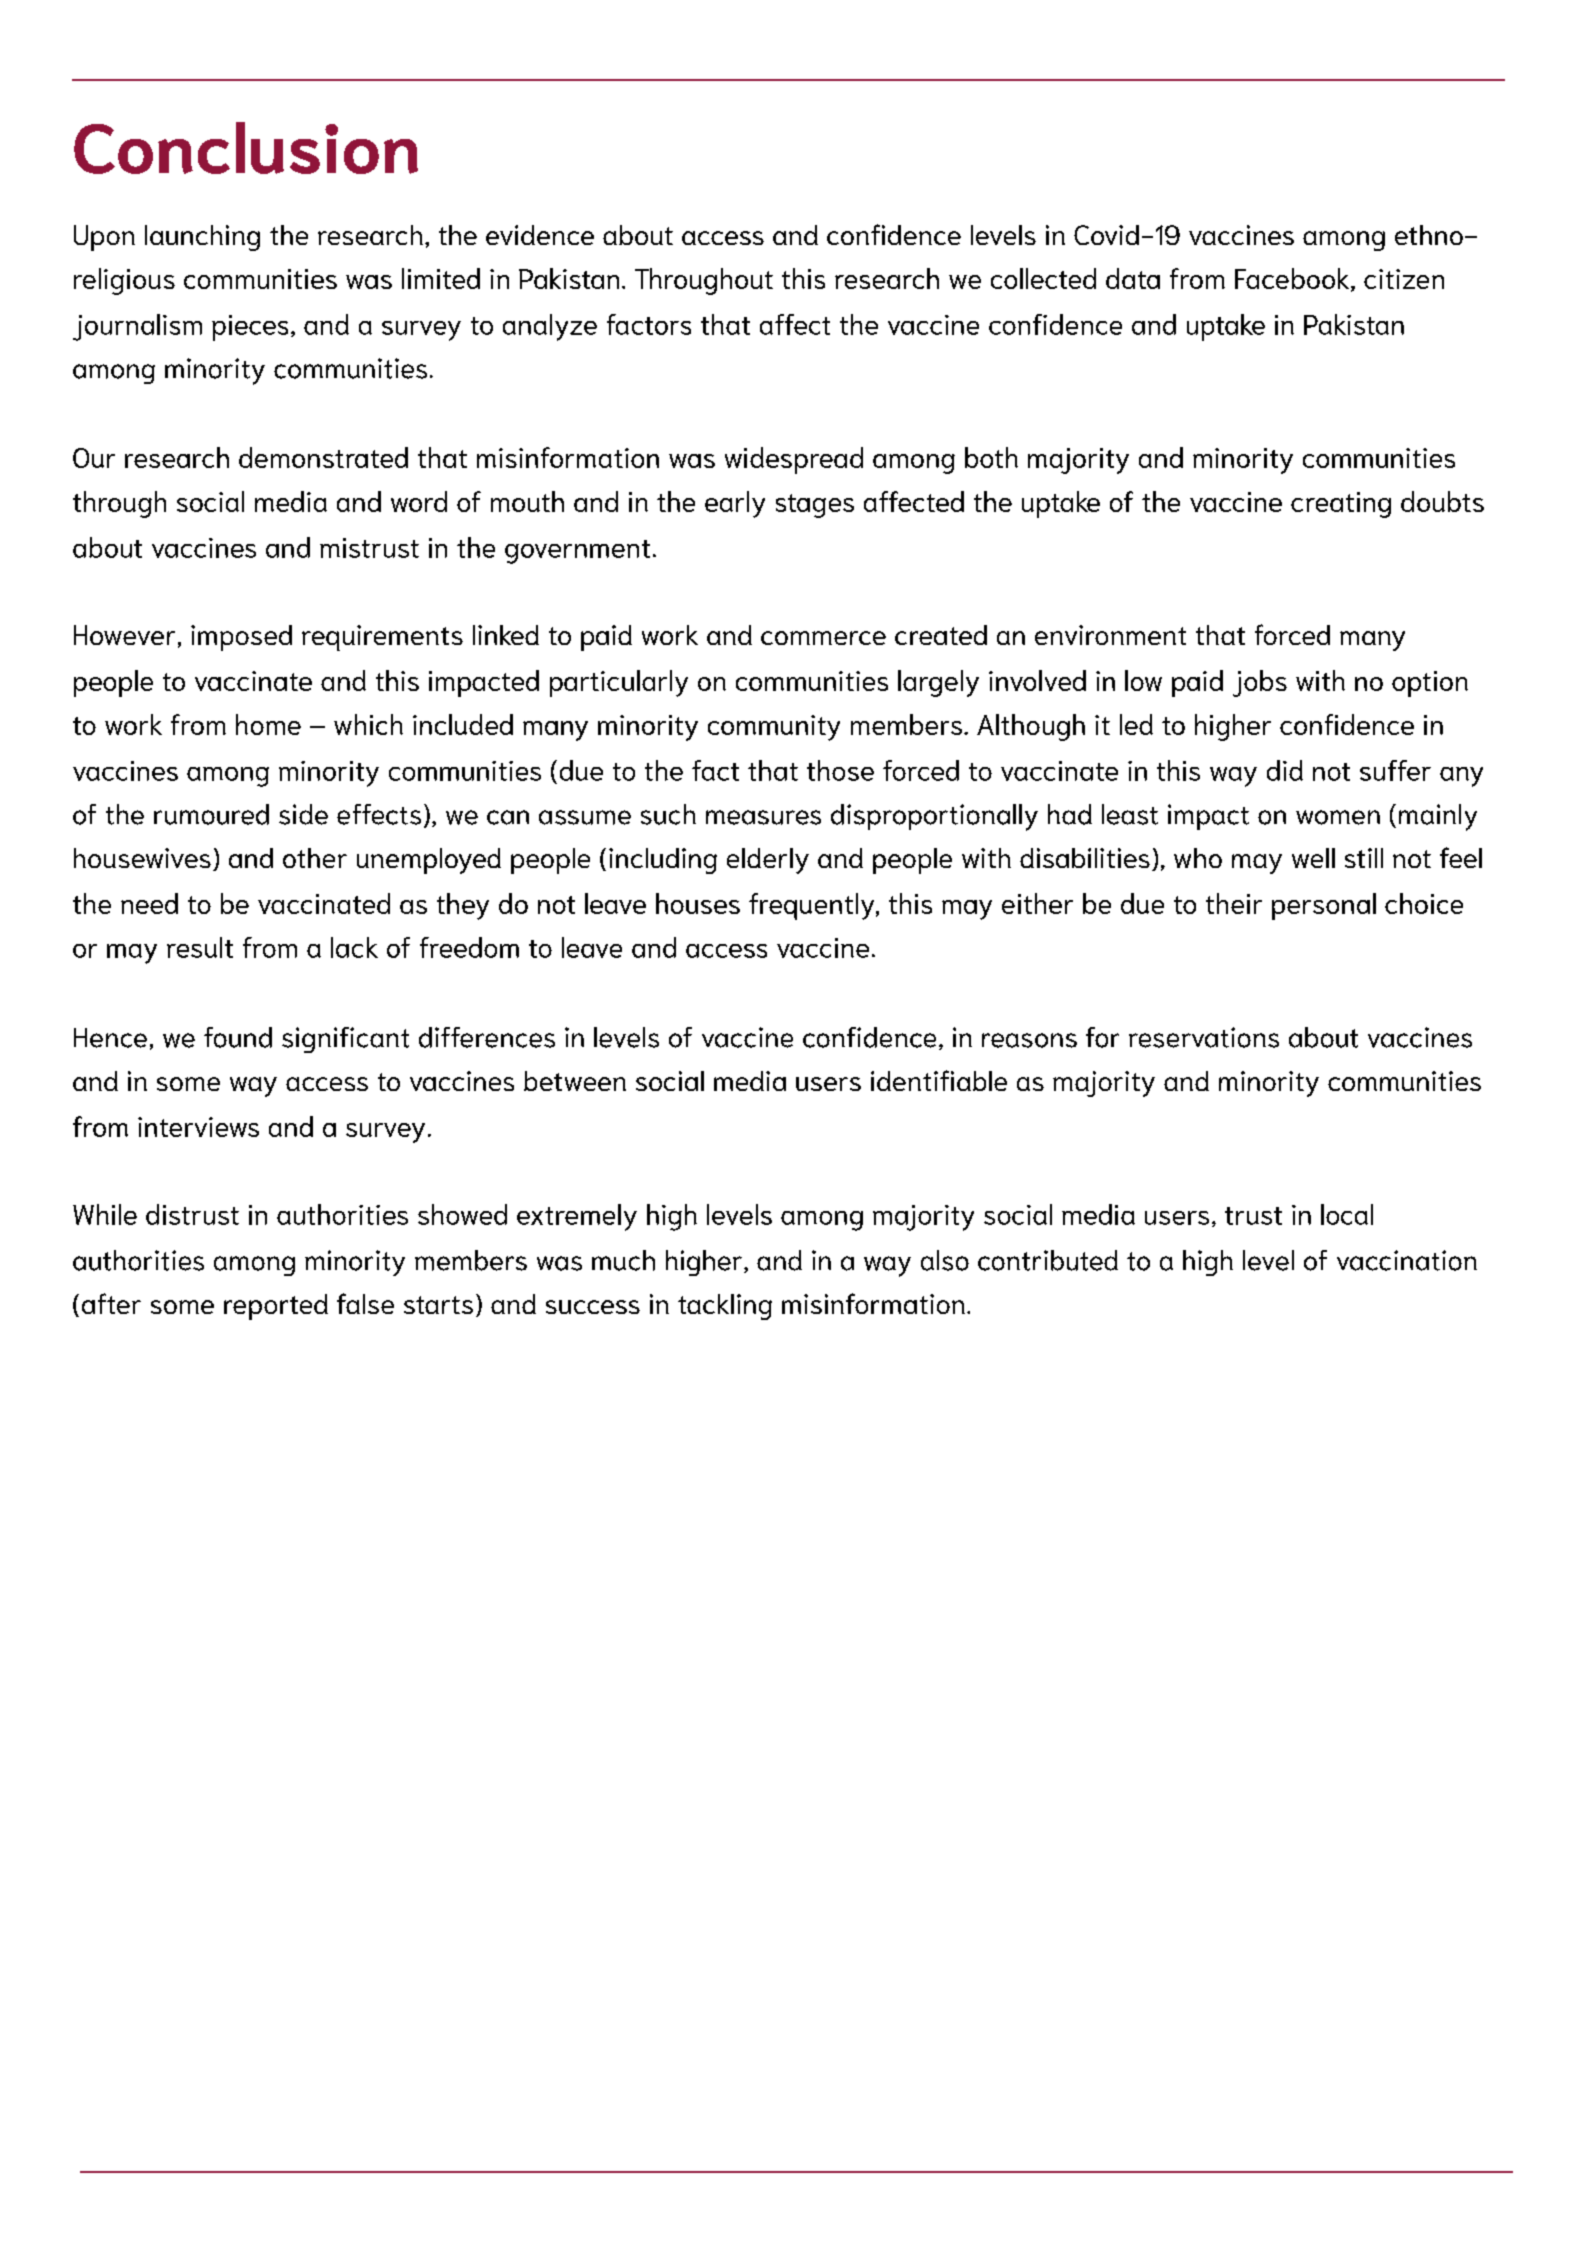 This screenshot has width=1593, height=2251. What do you see at coordinates (1407, 1260) in the screenshot?
I see `vaccination` at bounding box center [1407, 1260].
